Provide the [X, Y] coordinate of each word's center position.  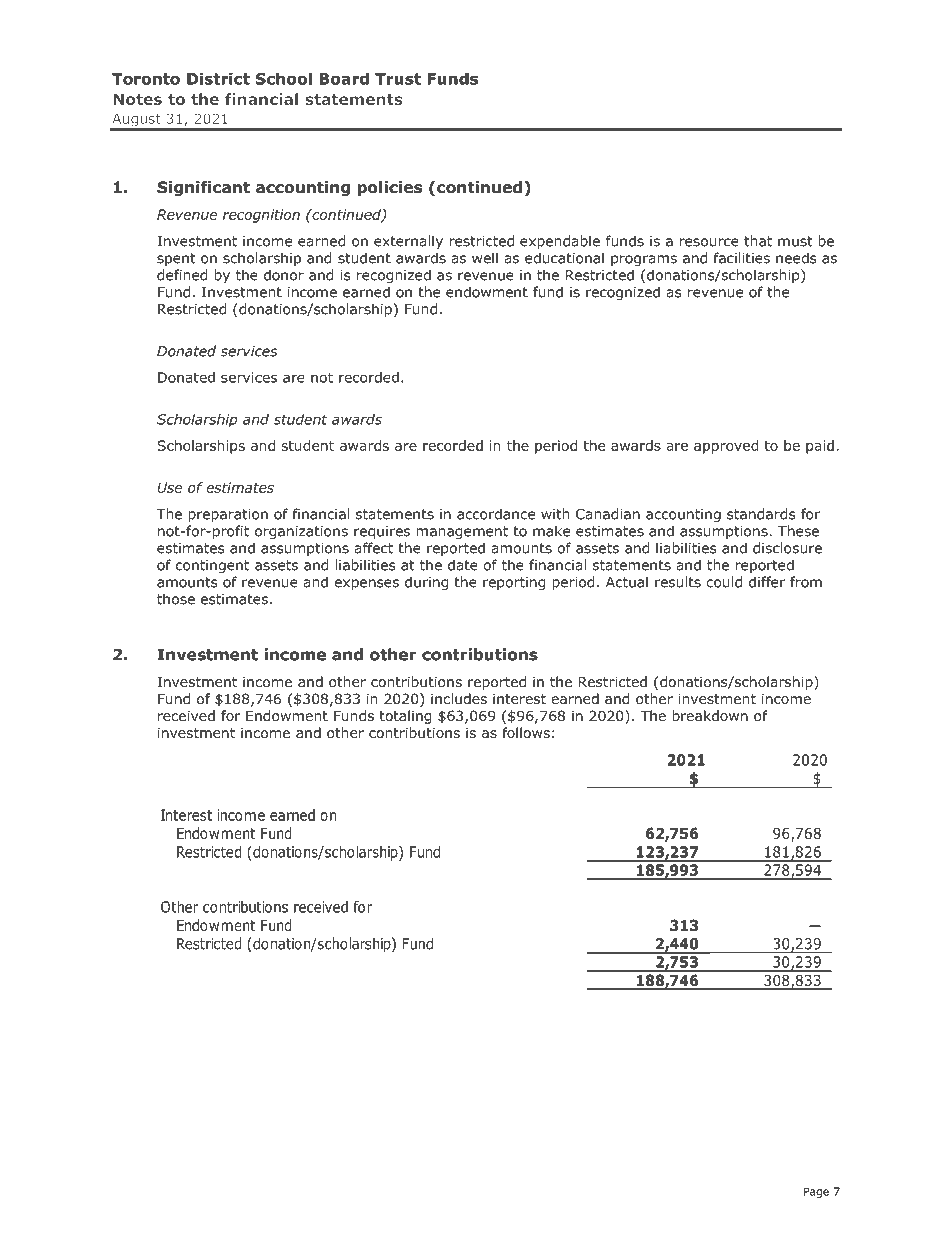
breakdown [710, 715]
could [724, 582]
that [758, 241]
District [218, 78]
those [176, 599]
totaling [405, 717]
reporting [514, 583]
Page [816, 1193]
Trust [398, 79]
